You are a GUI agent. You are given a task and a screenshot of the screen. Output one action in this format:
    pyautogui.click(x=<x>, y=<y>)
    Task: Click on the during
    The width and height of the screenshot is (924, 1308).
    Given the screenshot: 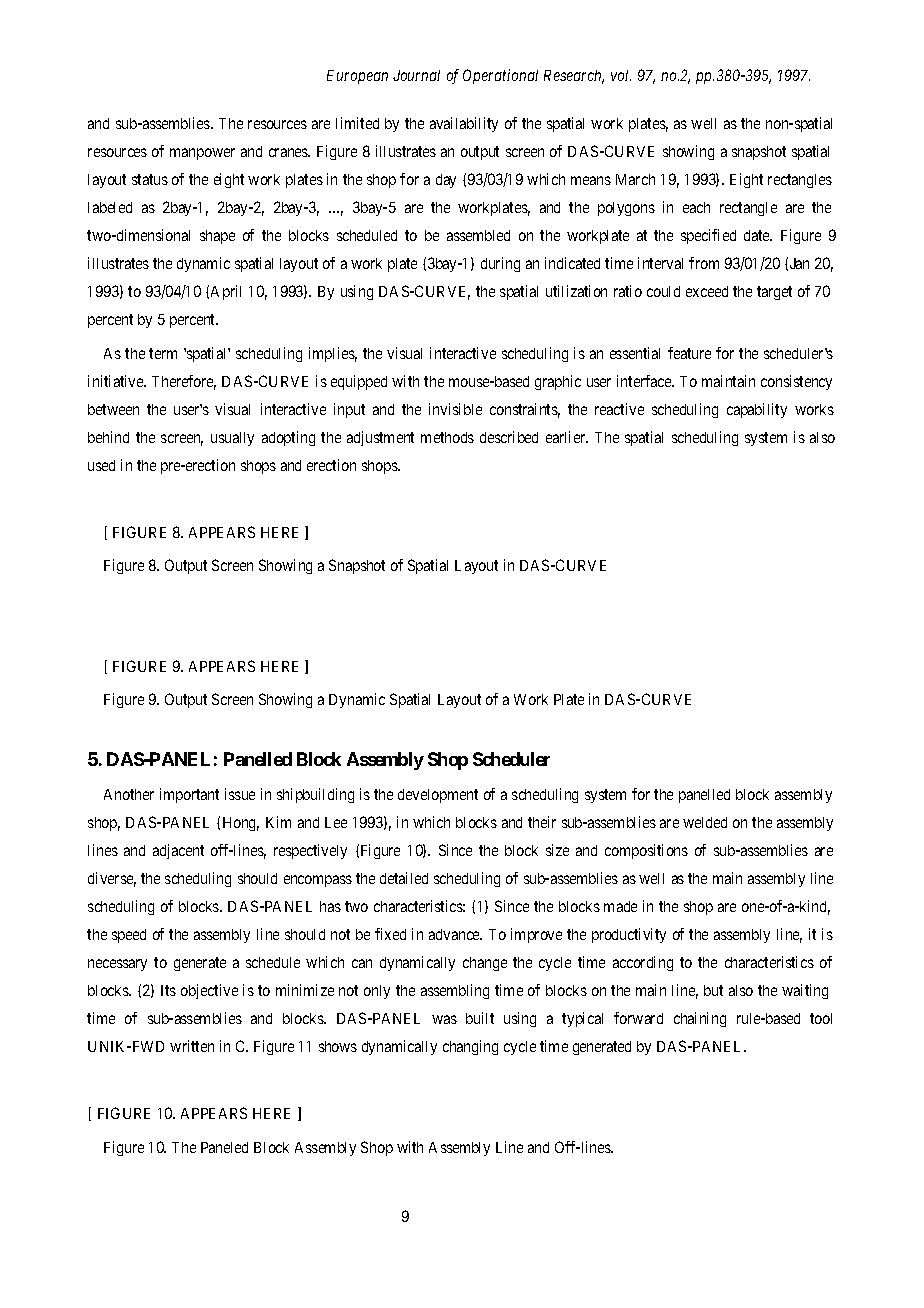 What is the action you would take?
    pyautogui.click(x=500, y=264)
